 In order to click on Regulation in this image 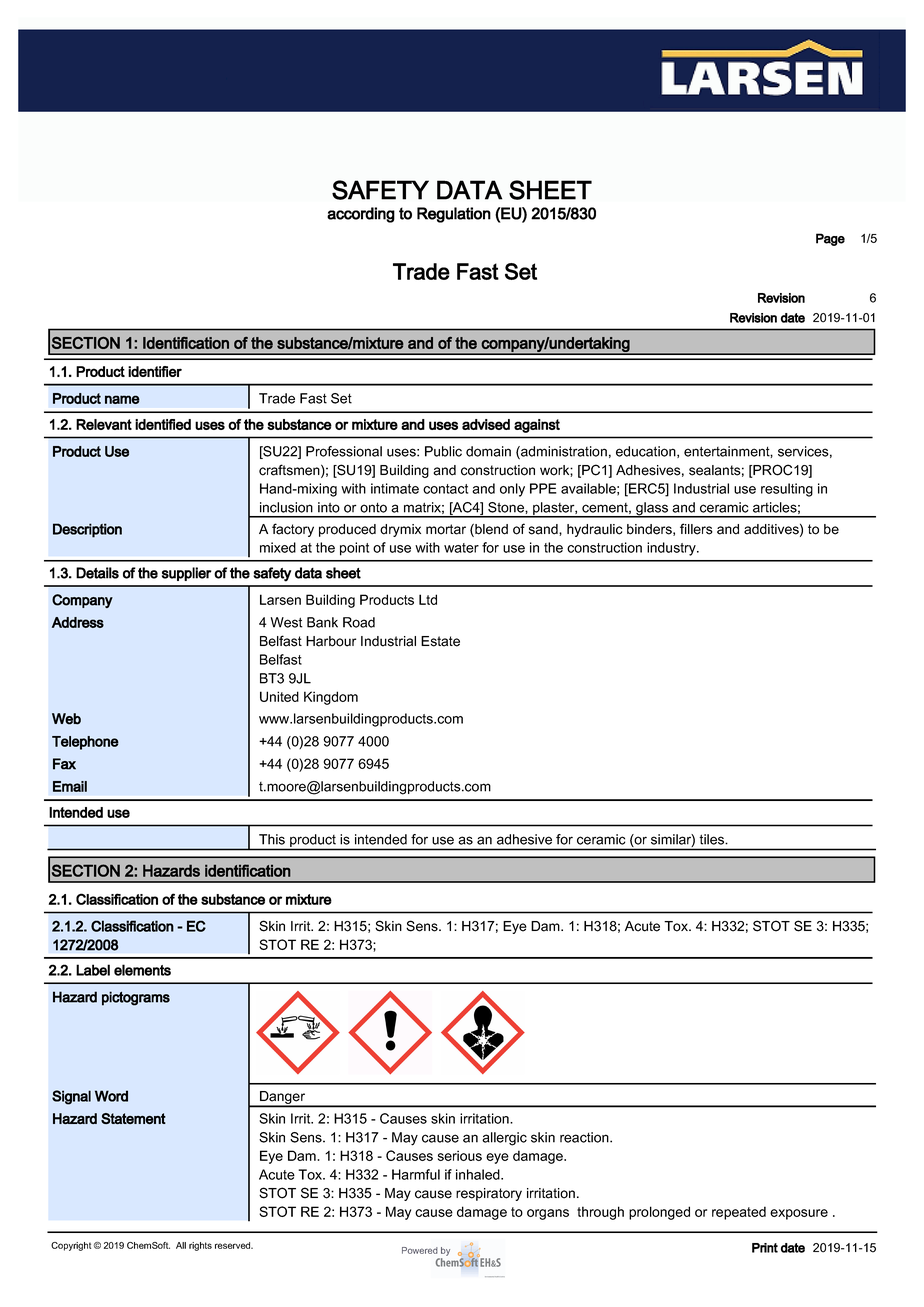, I will do `click(454, 215)`.
